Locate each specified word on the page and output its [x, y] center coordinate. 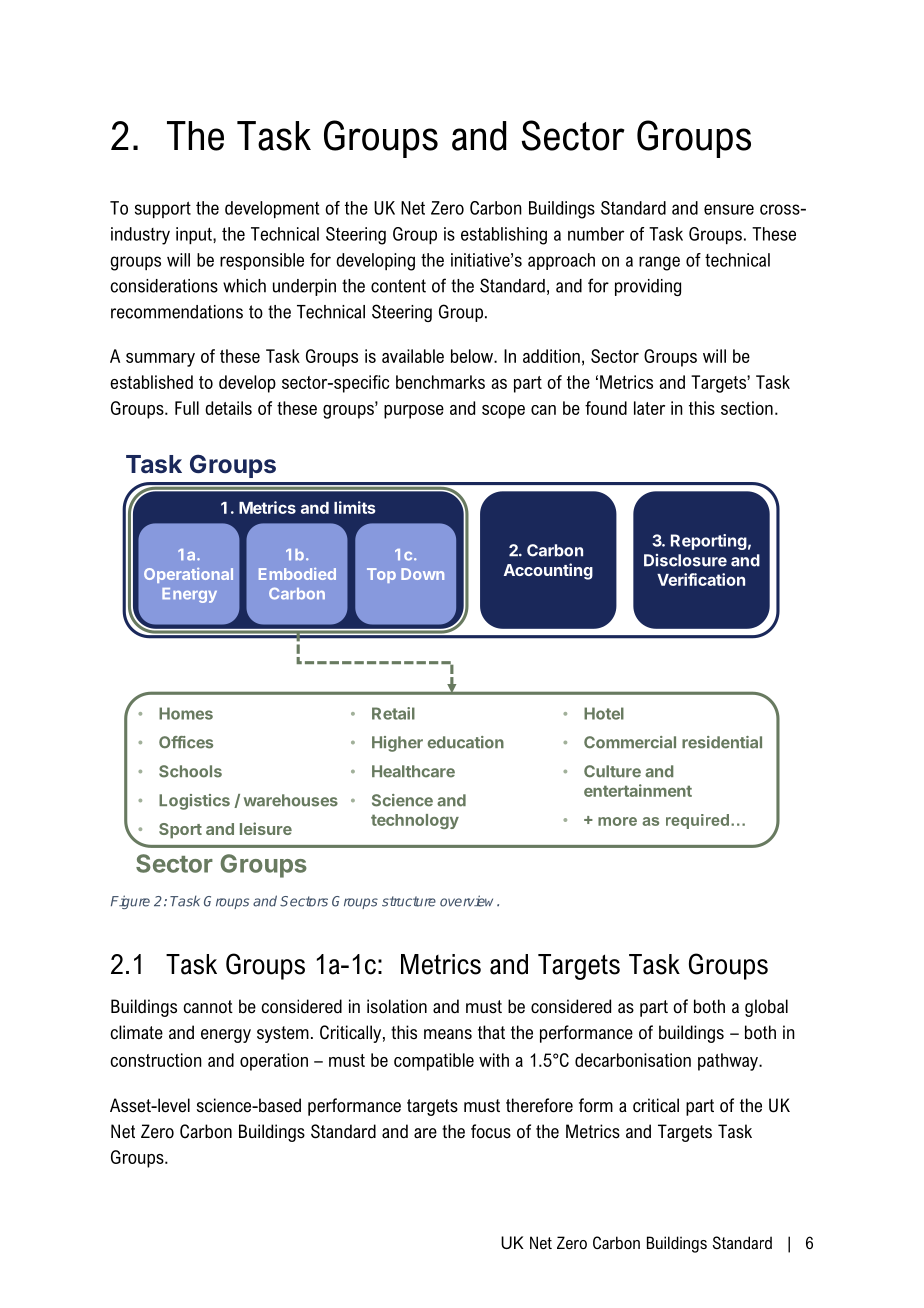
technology [415, 821]
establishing [504, 236]
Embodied [297, 574]
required [697, 821]
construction [156, 1060]
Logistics [194, 802]
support [163, 209]
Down [422, 574]
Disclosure [685, 560]
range [659, 263]
